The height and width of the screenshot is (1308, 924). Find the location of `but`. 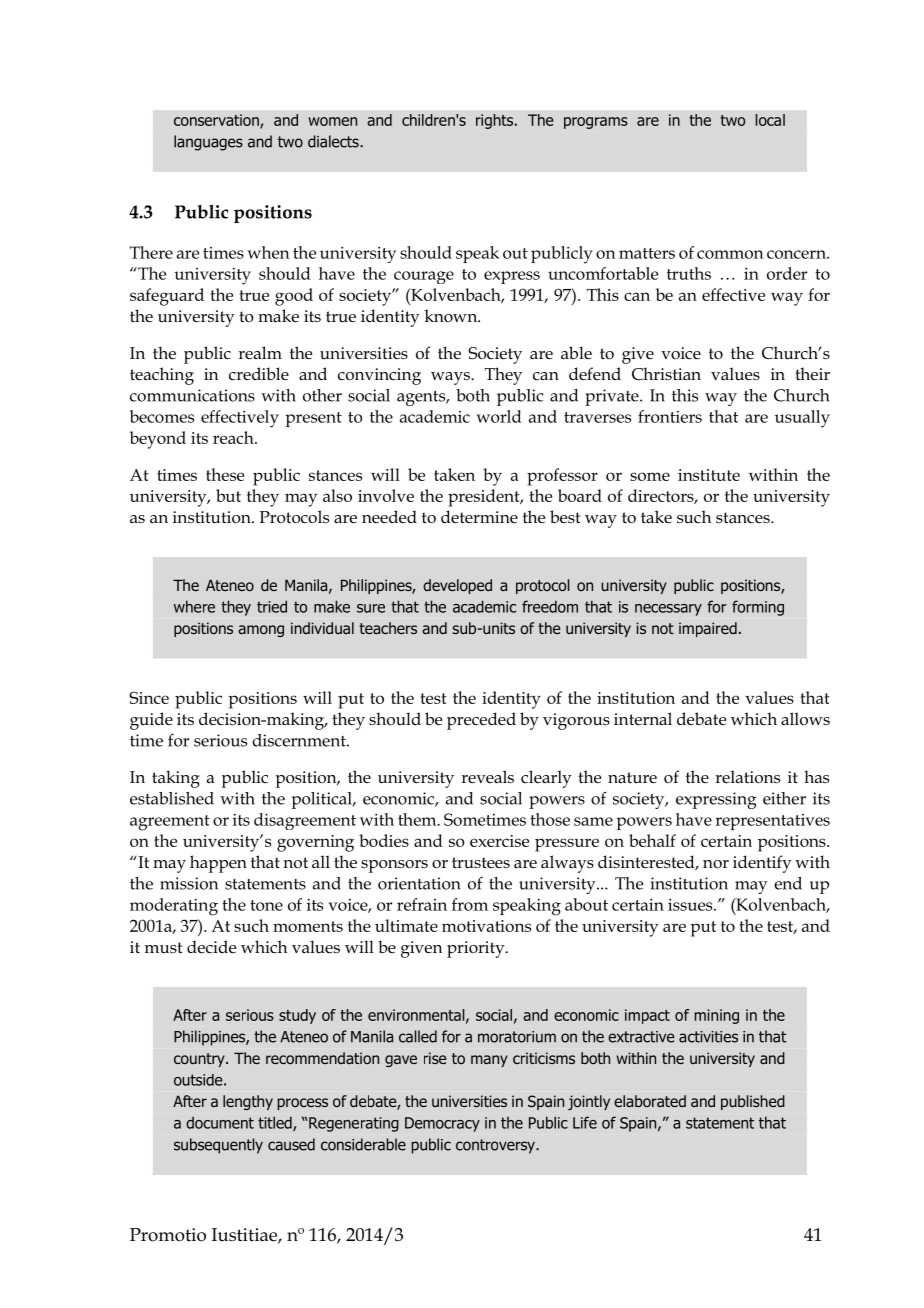

but is located at coordinates (228, 495).
